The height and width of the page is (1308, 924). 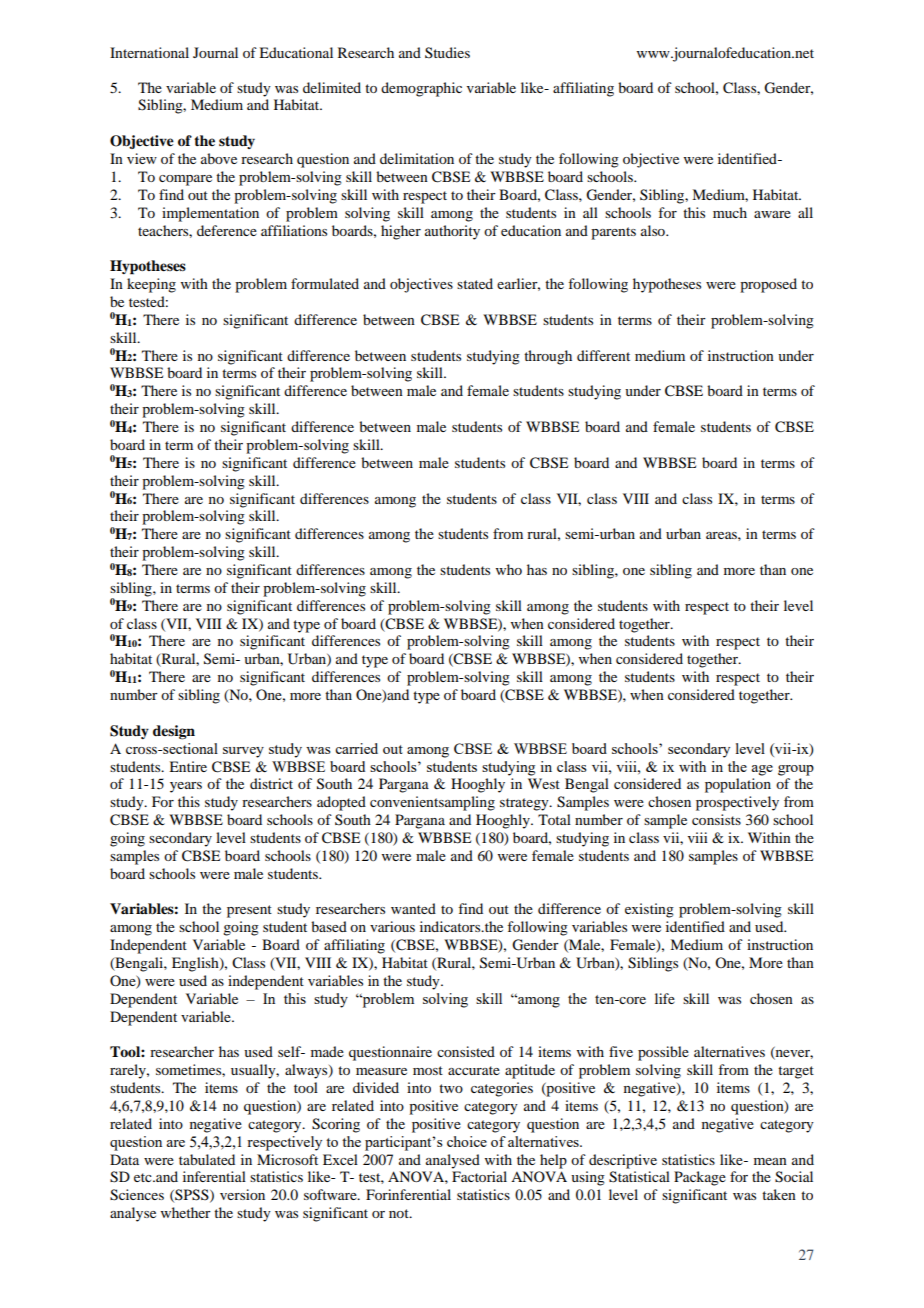 What do you see at coordinates (421, 89) in the page?
I see `demographic` at bounding box center [421, 89].
